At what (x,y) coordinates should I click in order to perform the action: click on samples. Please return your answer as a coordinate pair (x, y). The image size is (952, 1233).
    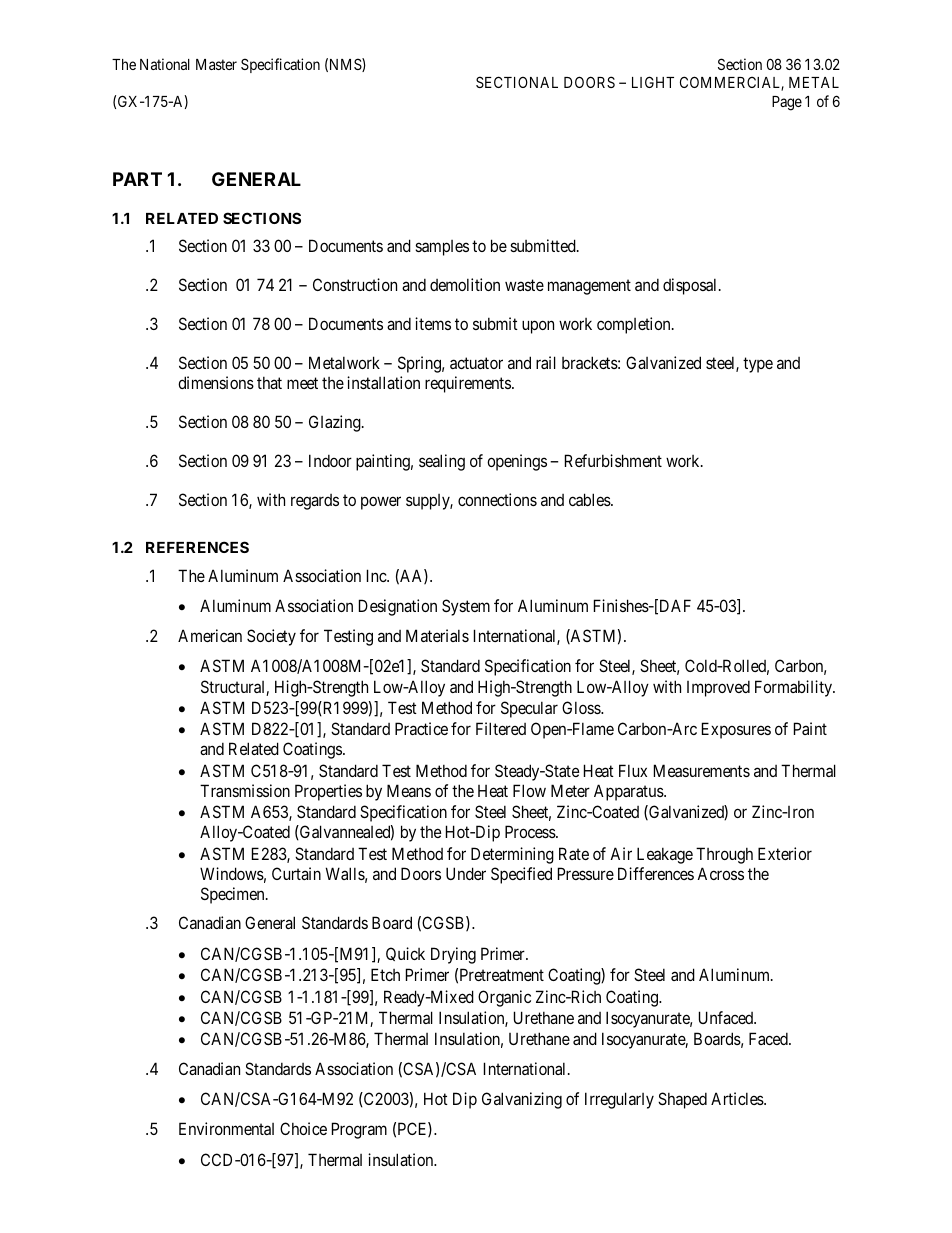
    Looking at the image, I should click on (442, 248).
